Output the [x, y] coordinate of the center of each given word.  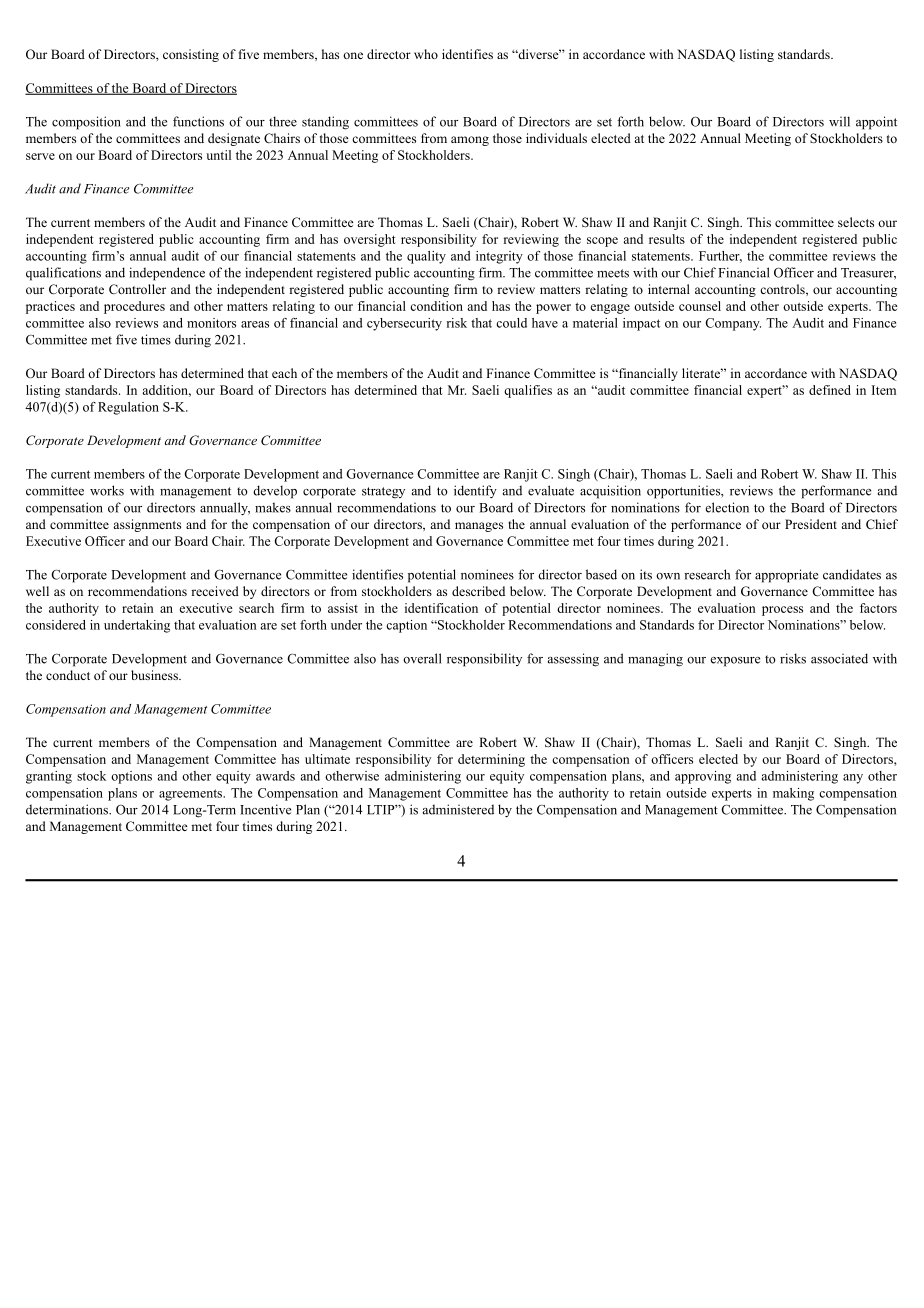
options [131, 777]
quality [426, 257]
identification [441, 608]
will [839, 121]
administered [458, 809]
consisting [191, 55]
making [793, 794]
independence [167, 274]
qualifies [528, 391]
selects [856, 222]
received [215, 591]
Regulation [128, 408]
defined [830, 390]
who [426, 54]
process [782, 611]
